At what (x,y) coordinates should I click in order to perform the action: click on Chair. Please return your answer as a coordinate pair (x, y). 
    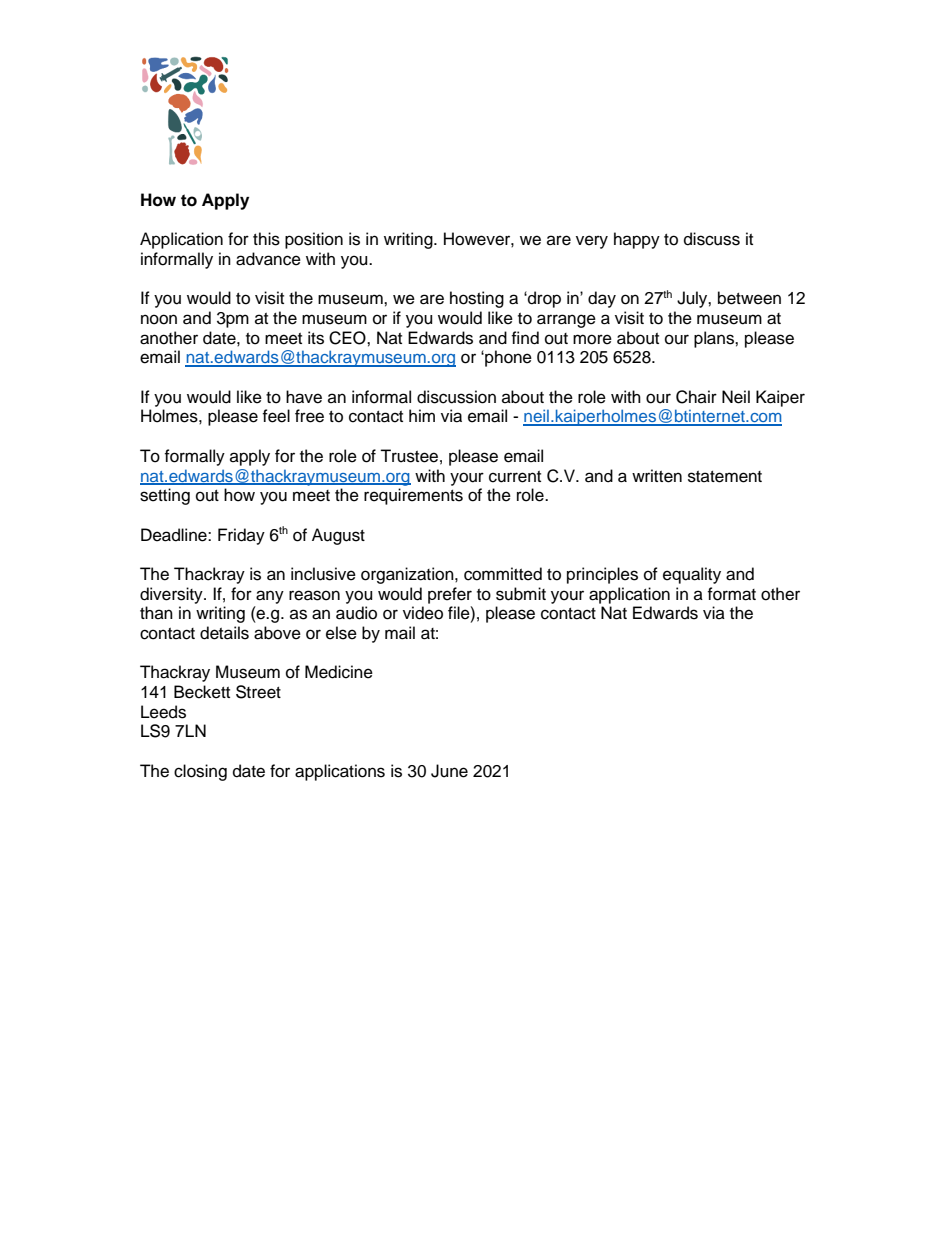
    Looking at the image, I should click on (696, 397).
